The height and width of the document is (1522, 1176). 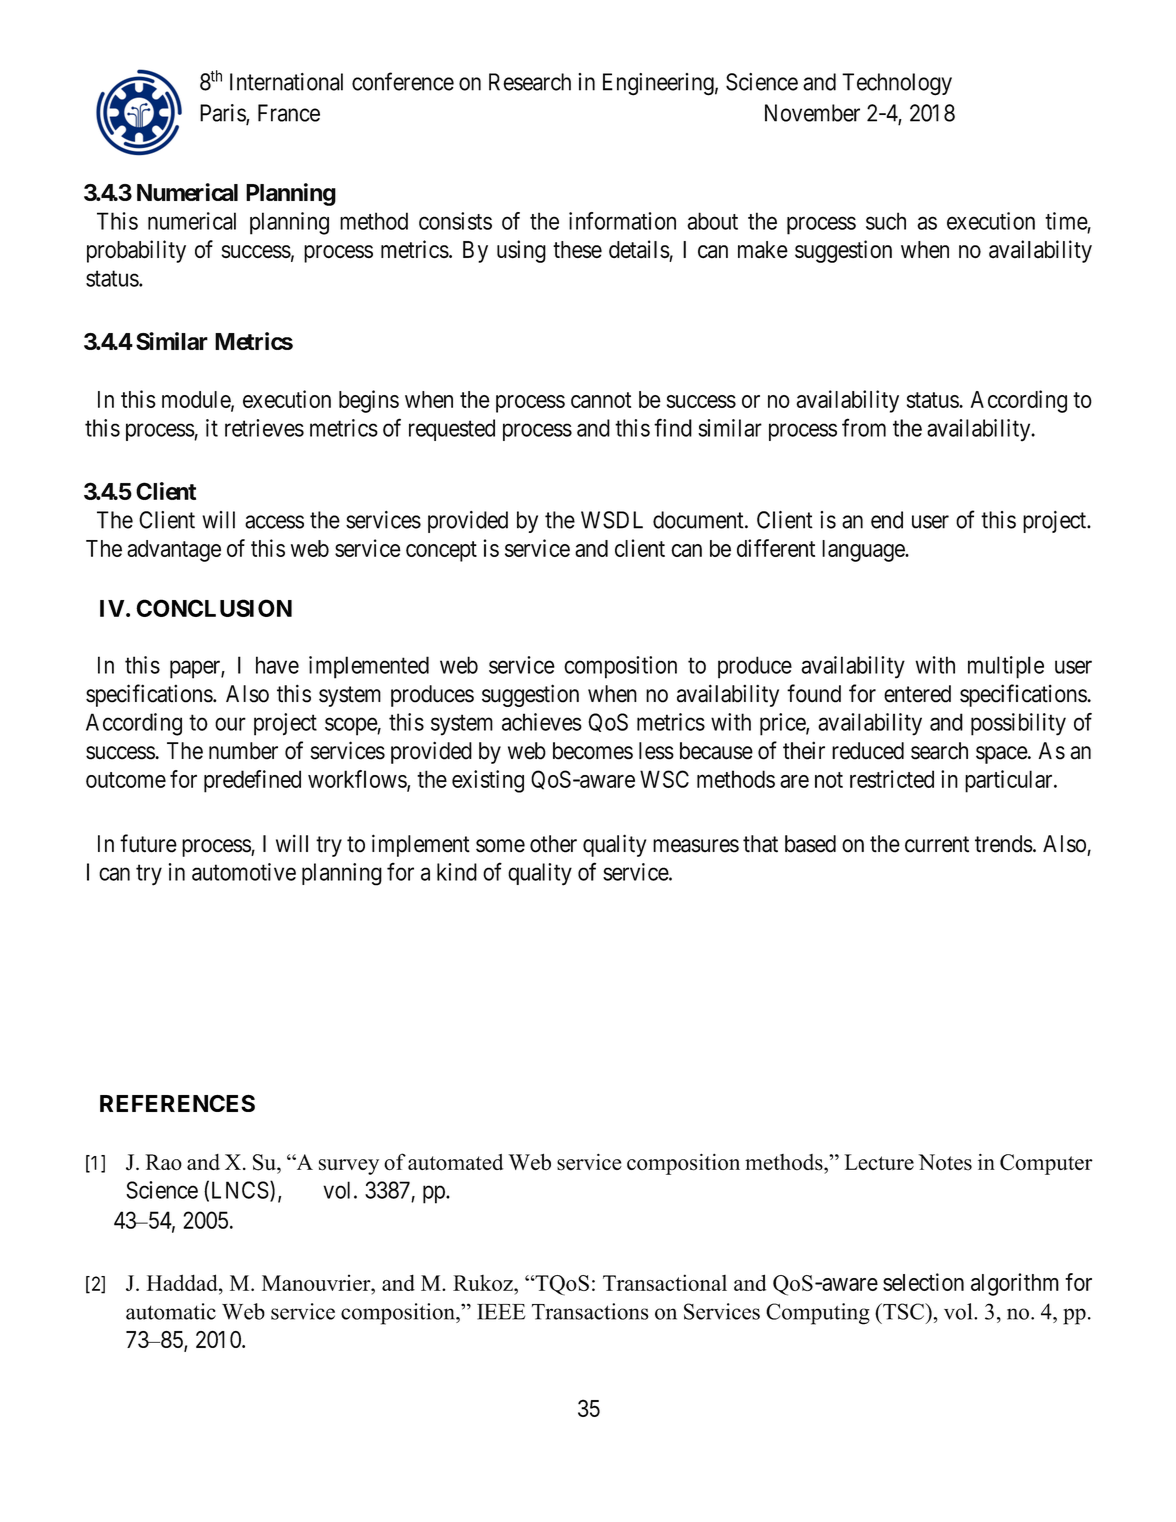 I want to click on information, so click(x=622, y=221).
